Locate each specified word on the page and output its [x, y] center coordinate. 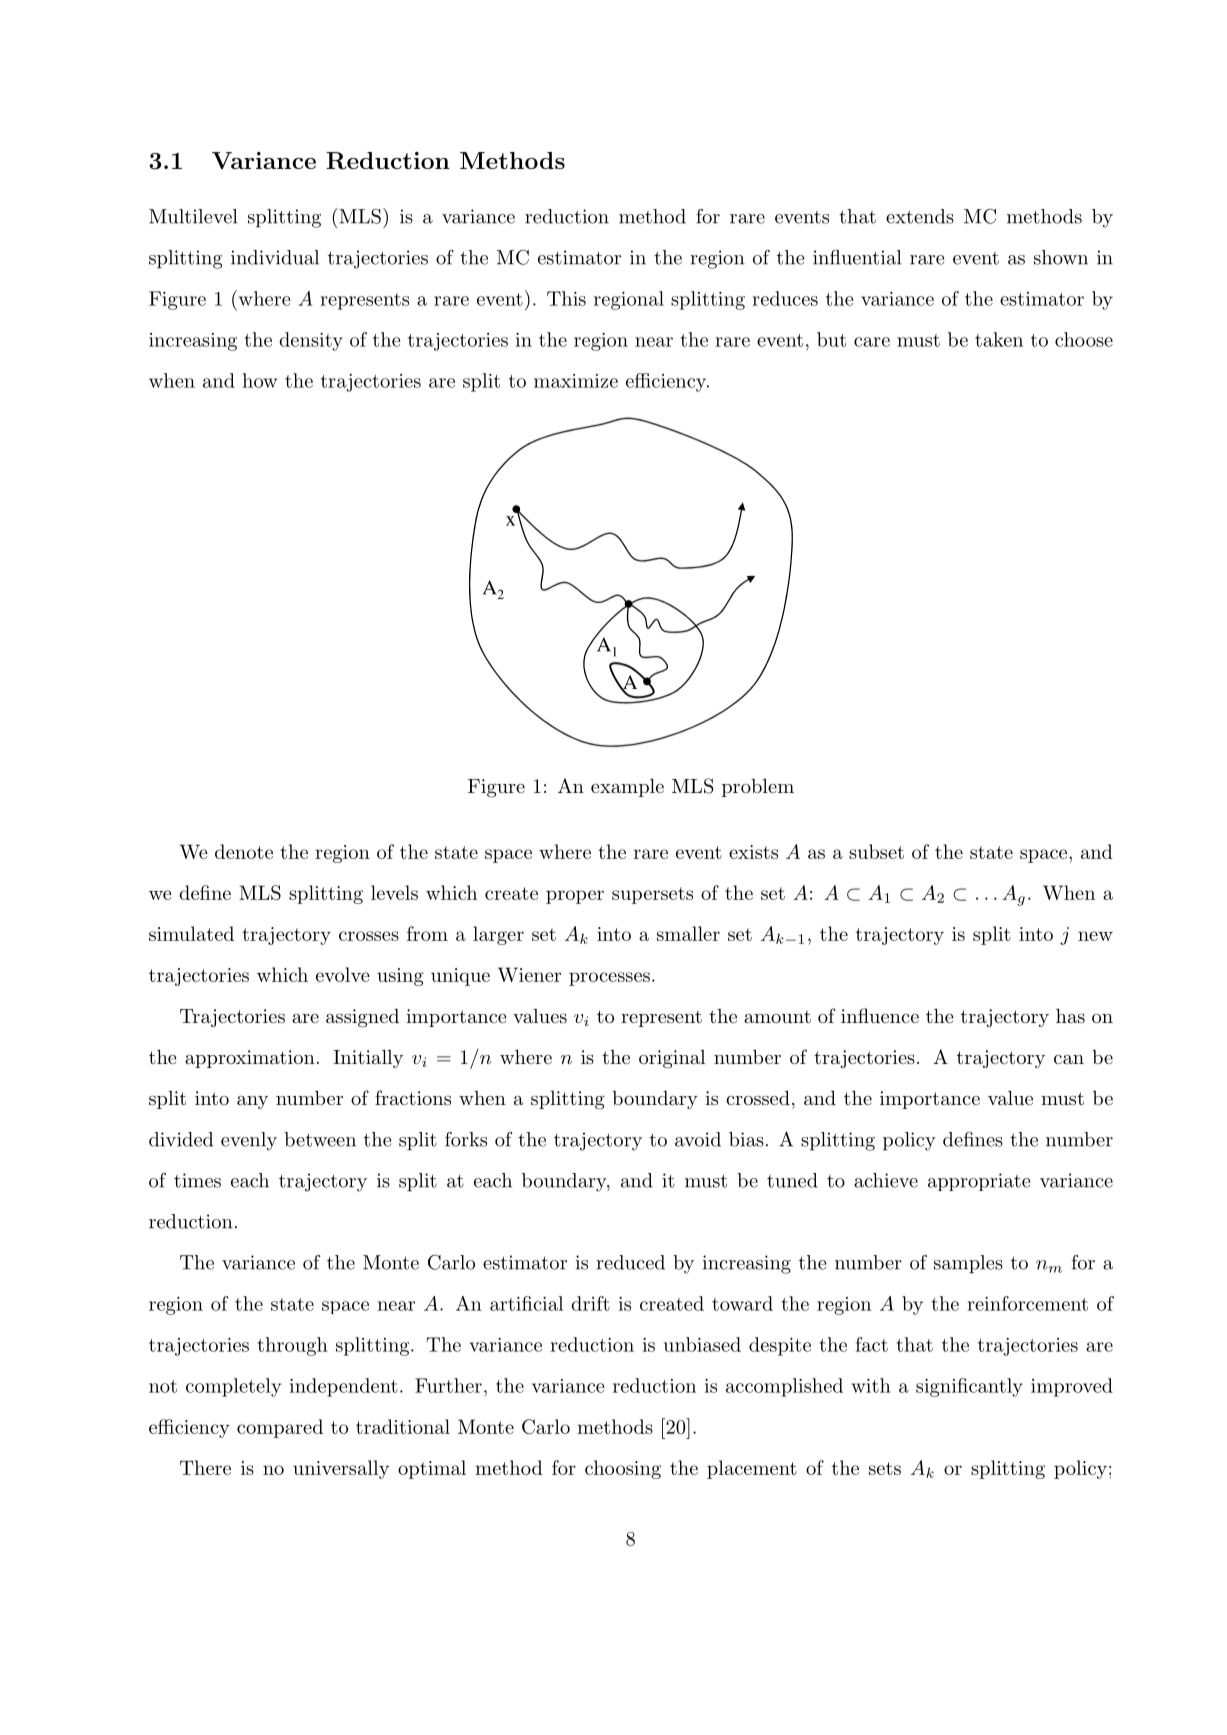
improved [1072, 1387]
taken [999, 339]
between [320, 1139]
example [627, 787]
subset [876, 851]
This [566, 298]
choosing [623, 1469]
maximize [576, 381]
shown [1061, 257]
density [311, 341]
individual [275, 257]
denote [244, 851]
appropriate [979, 1182]
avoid [698, 1139]
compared [280, 1428]
